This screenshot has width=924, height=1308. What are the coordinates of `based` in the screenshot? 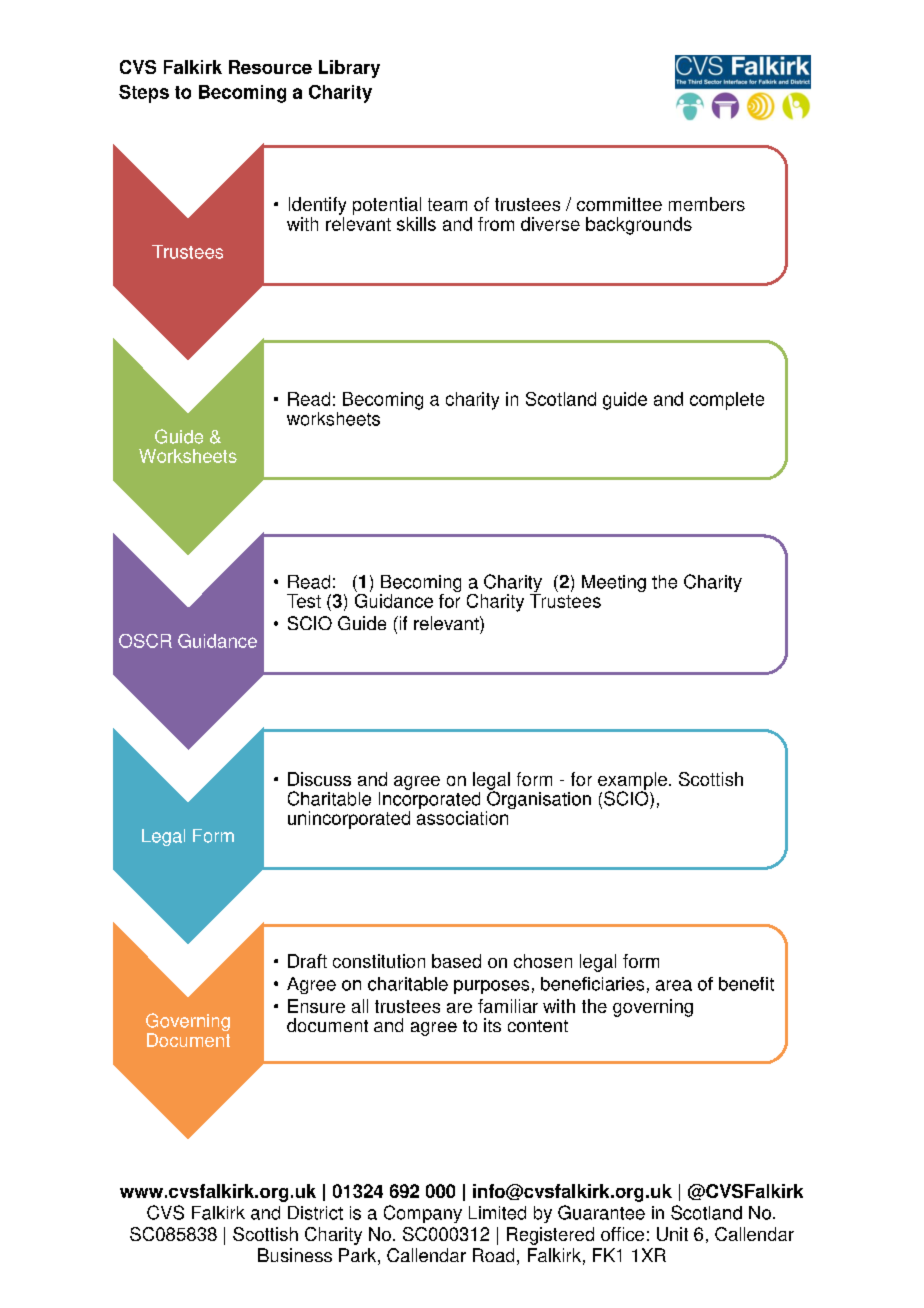 It's located at (456, 961).
